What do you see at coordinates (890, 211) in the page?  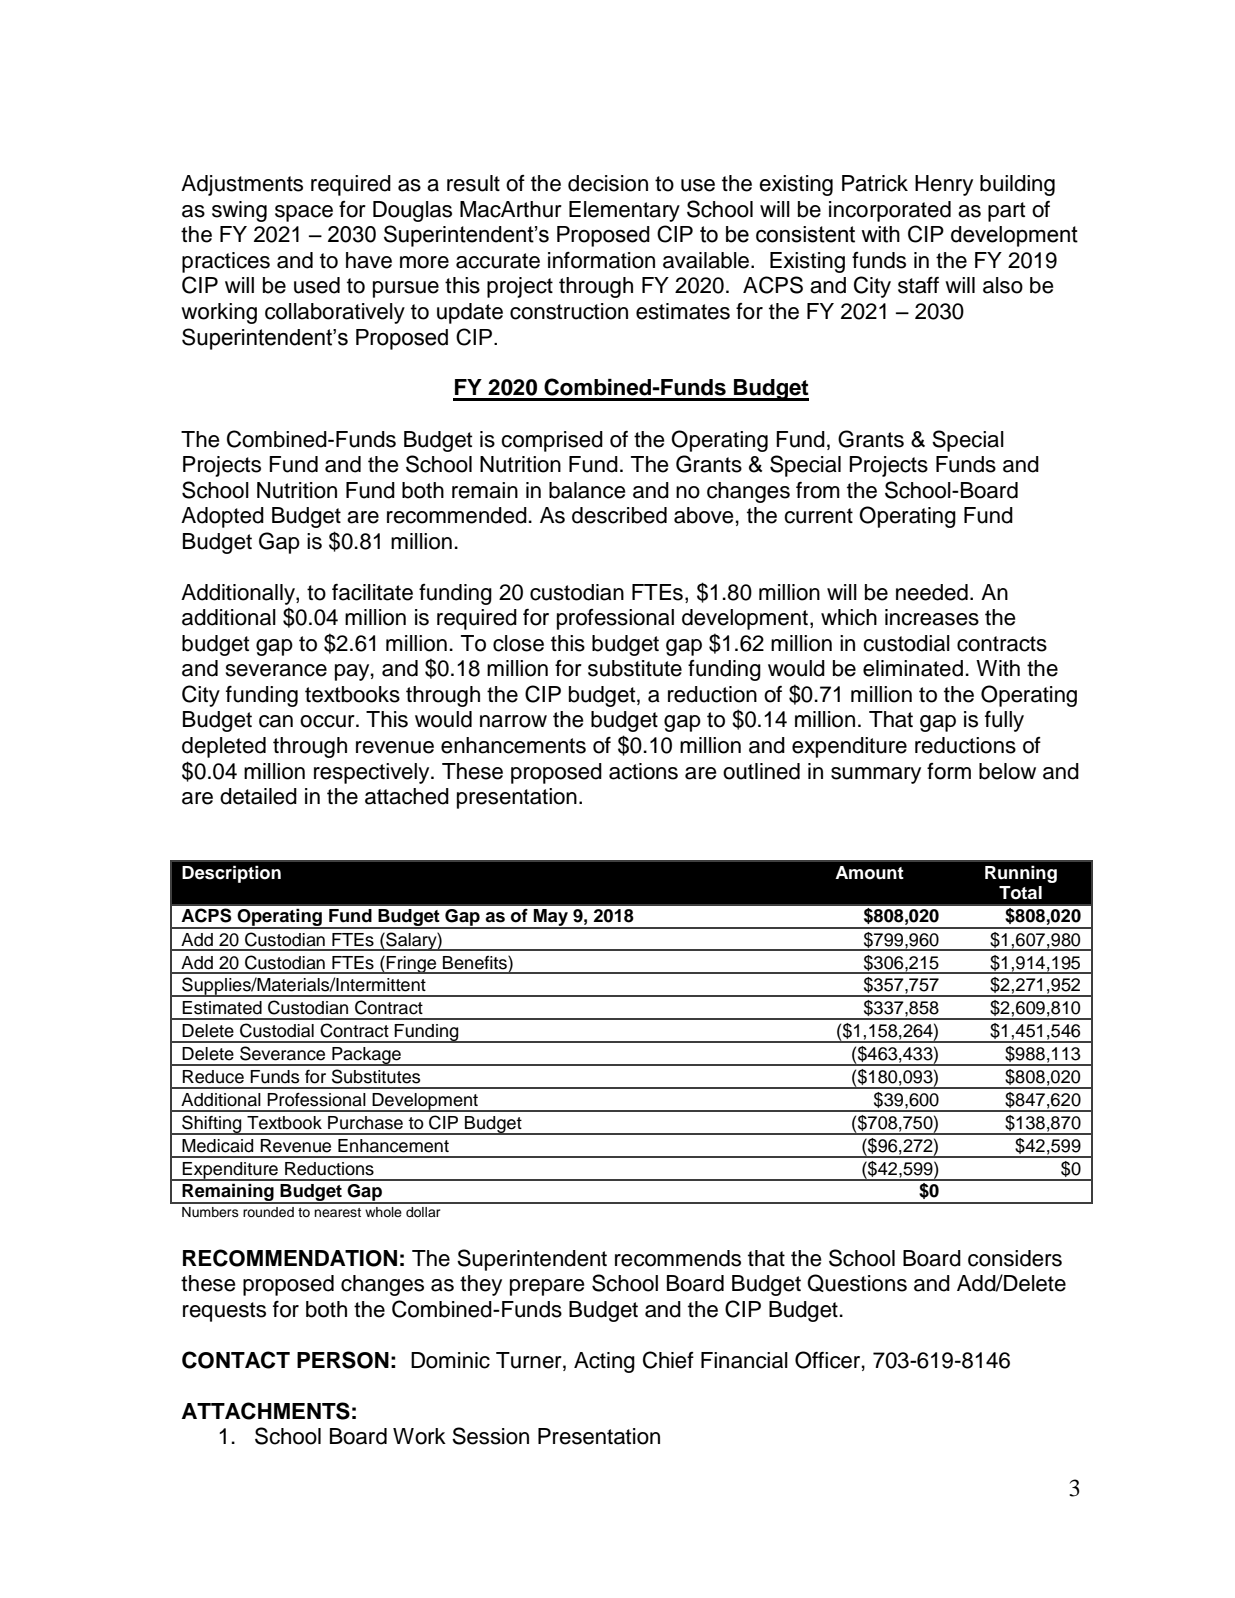 I see `incorporated` at bounding box center [890, 211].
